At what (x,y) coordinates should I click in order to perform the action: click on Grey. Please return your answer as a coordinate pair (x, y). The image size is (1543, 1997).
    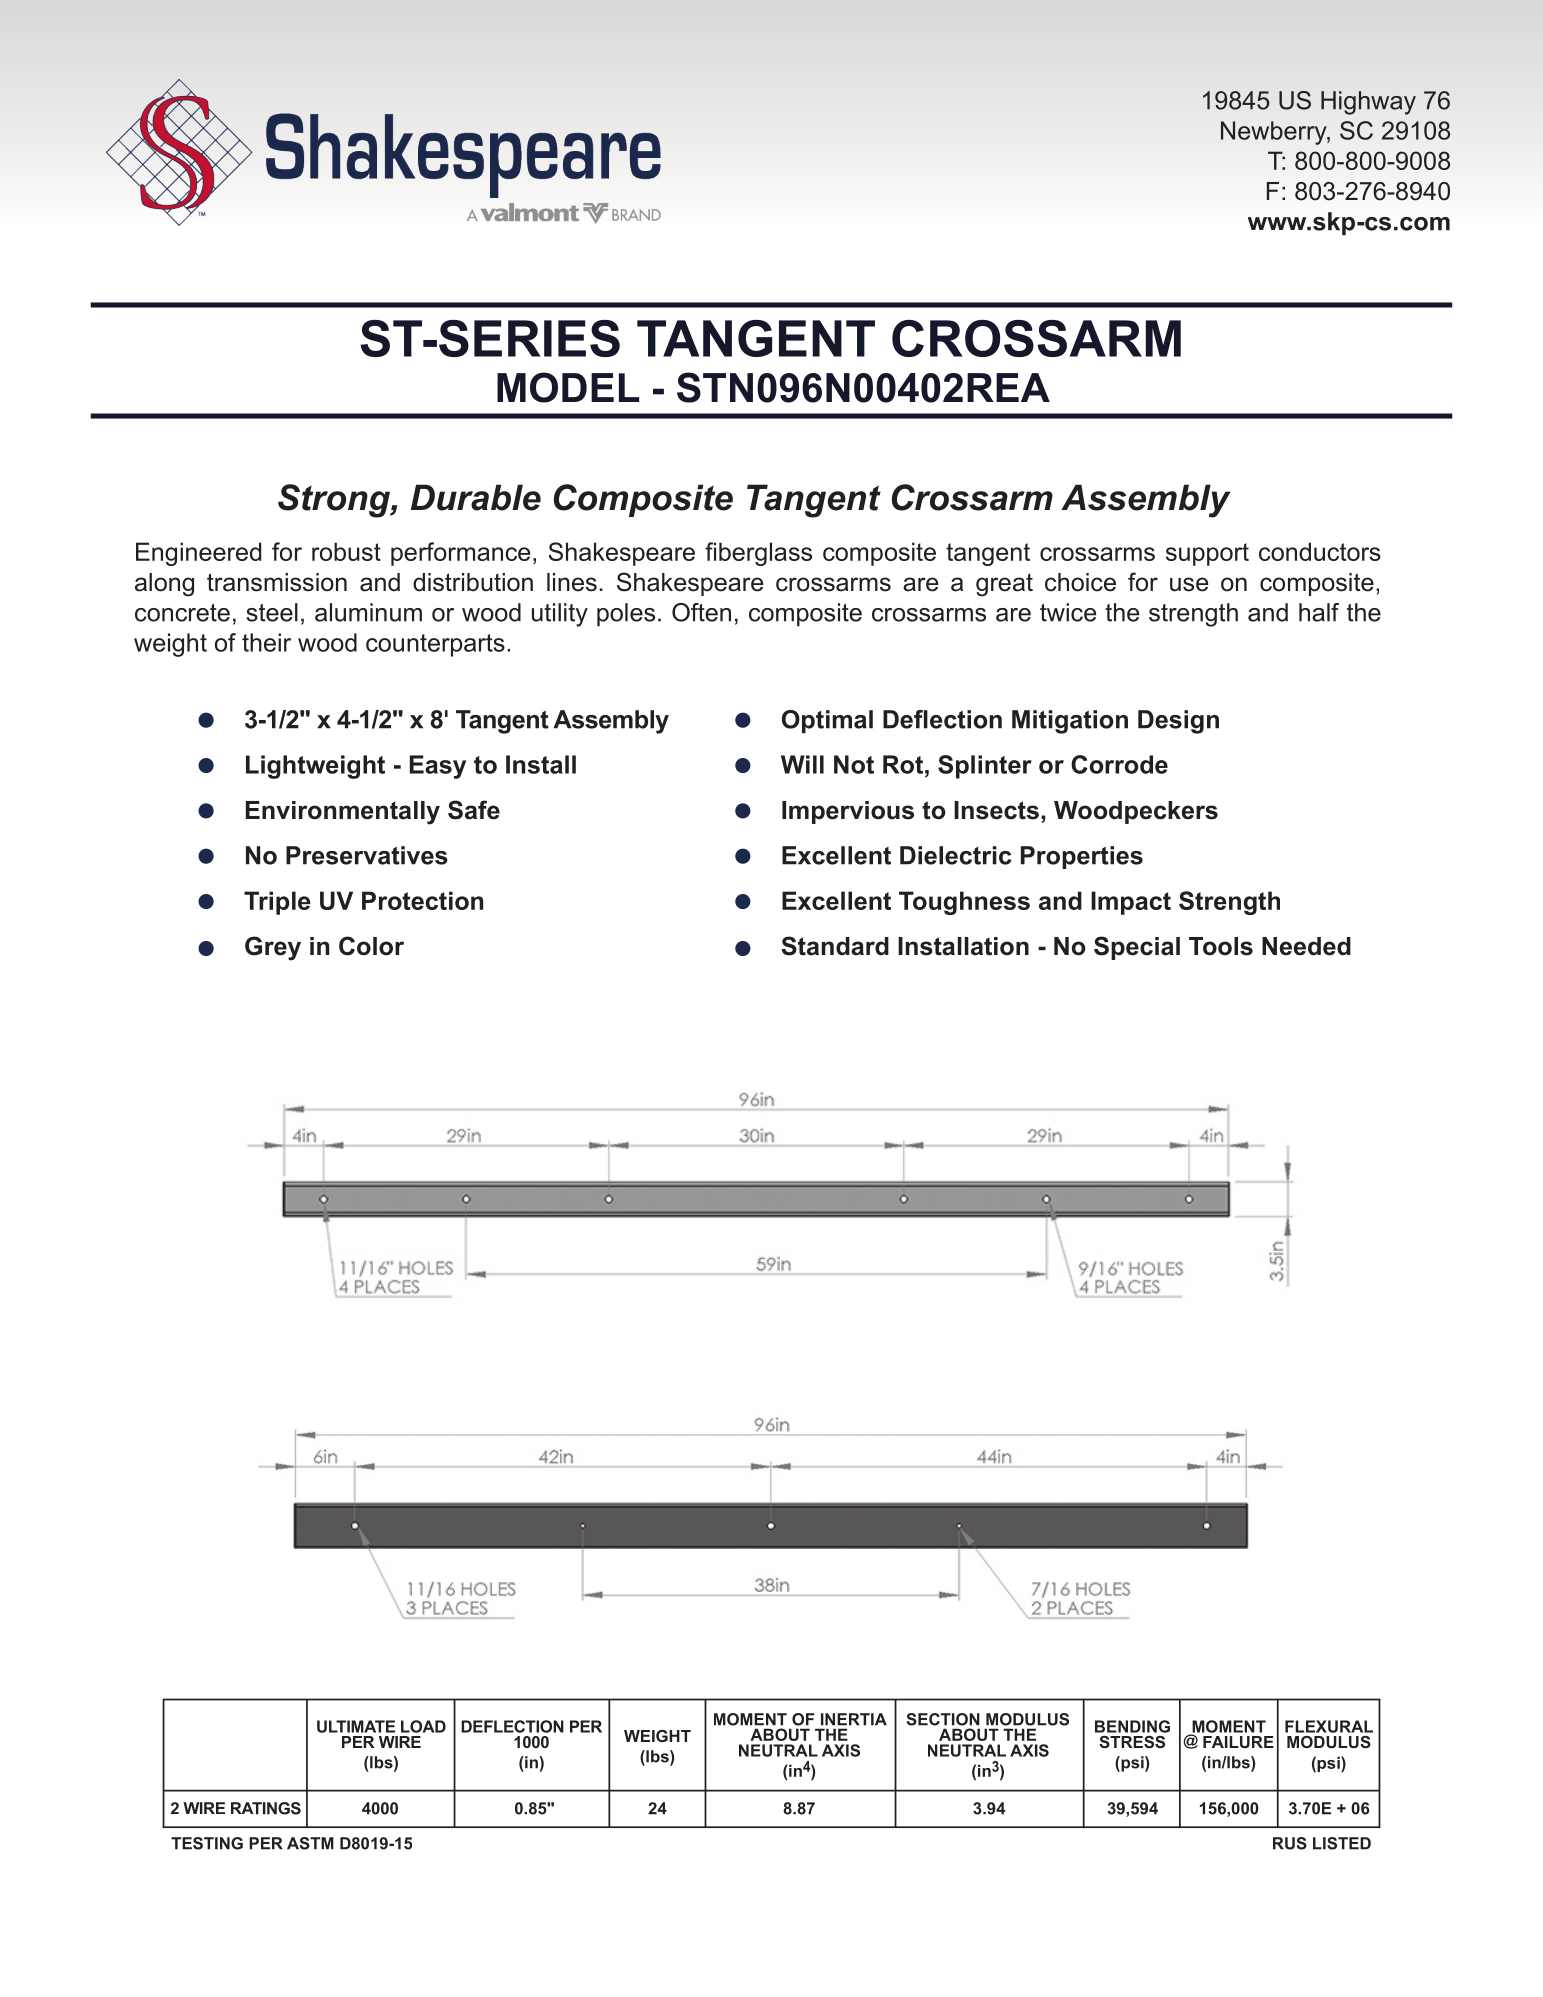
    Looking at the image, I should click on (273, 948).
